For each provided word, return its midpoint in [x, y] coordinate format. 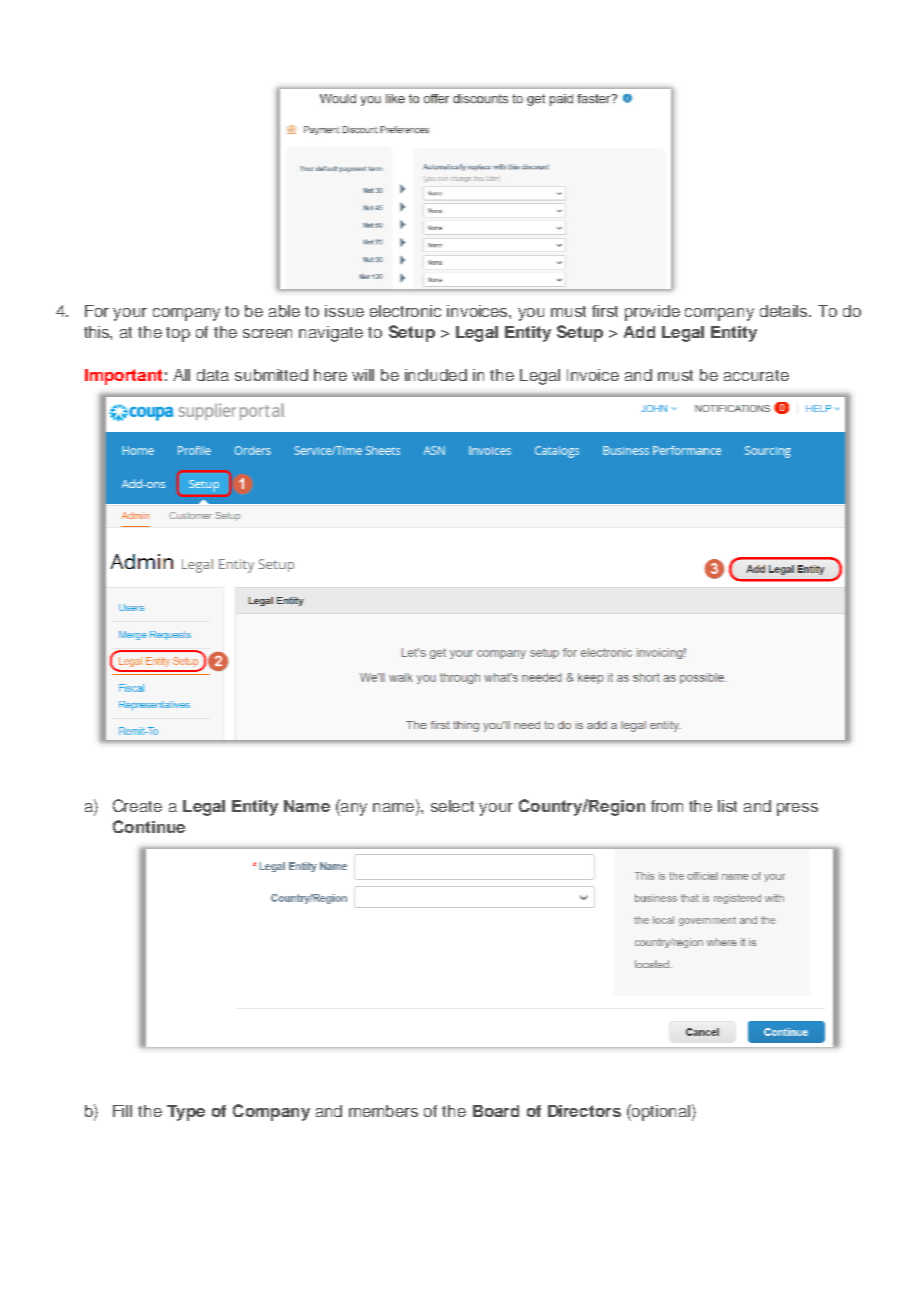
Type [186, 1113]
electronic [405, 311]
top [178, 334]
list [727, 806]
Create [137, 805]
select [452, 806]
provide [652, 313]
